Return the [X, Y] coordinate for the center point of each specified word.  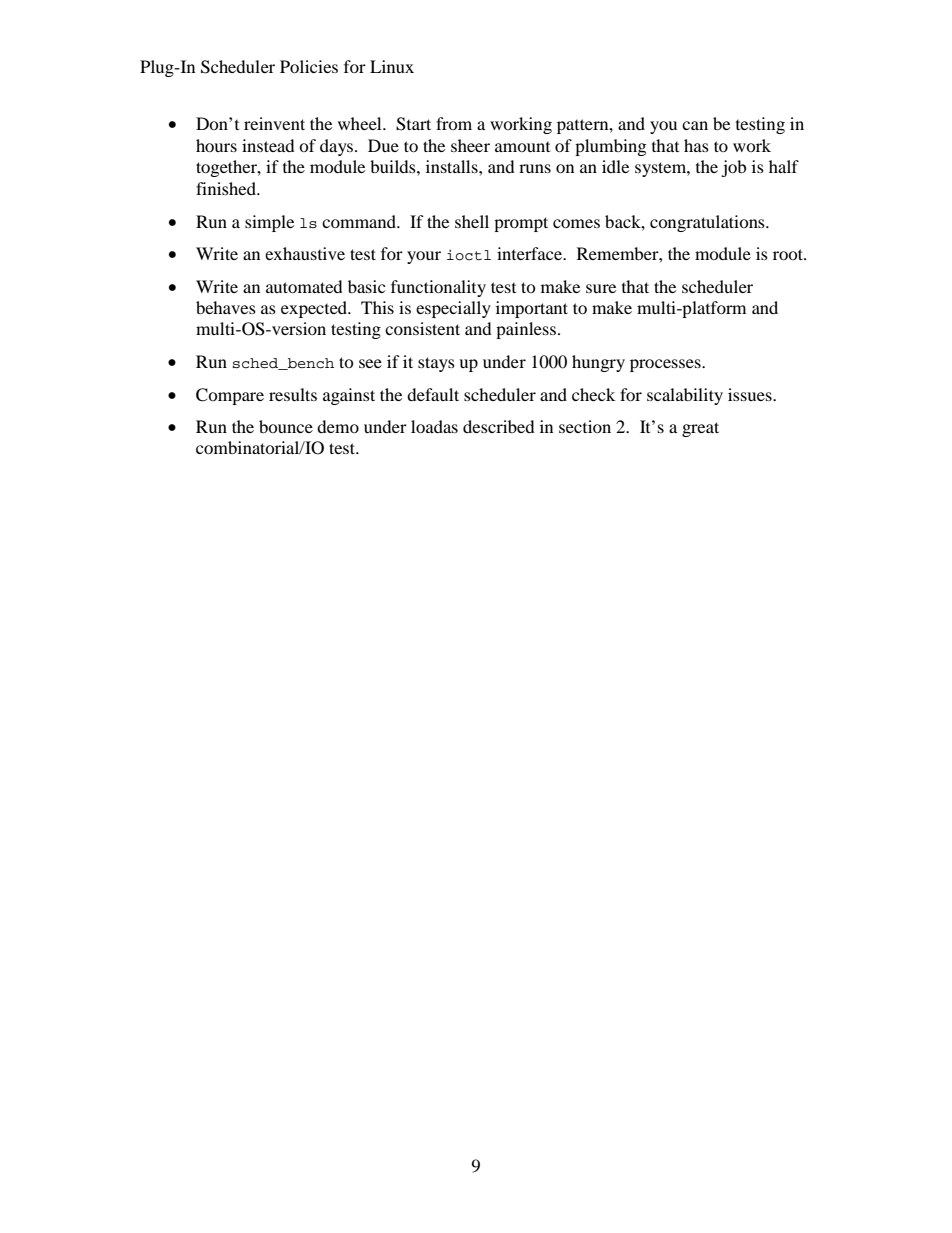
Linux [392, 66]
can [695, 125]
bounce [286, 426]
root [789, 254]
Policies [309, 66]
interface [531, 253]
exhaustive [305, 253]
